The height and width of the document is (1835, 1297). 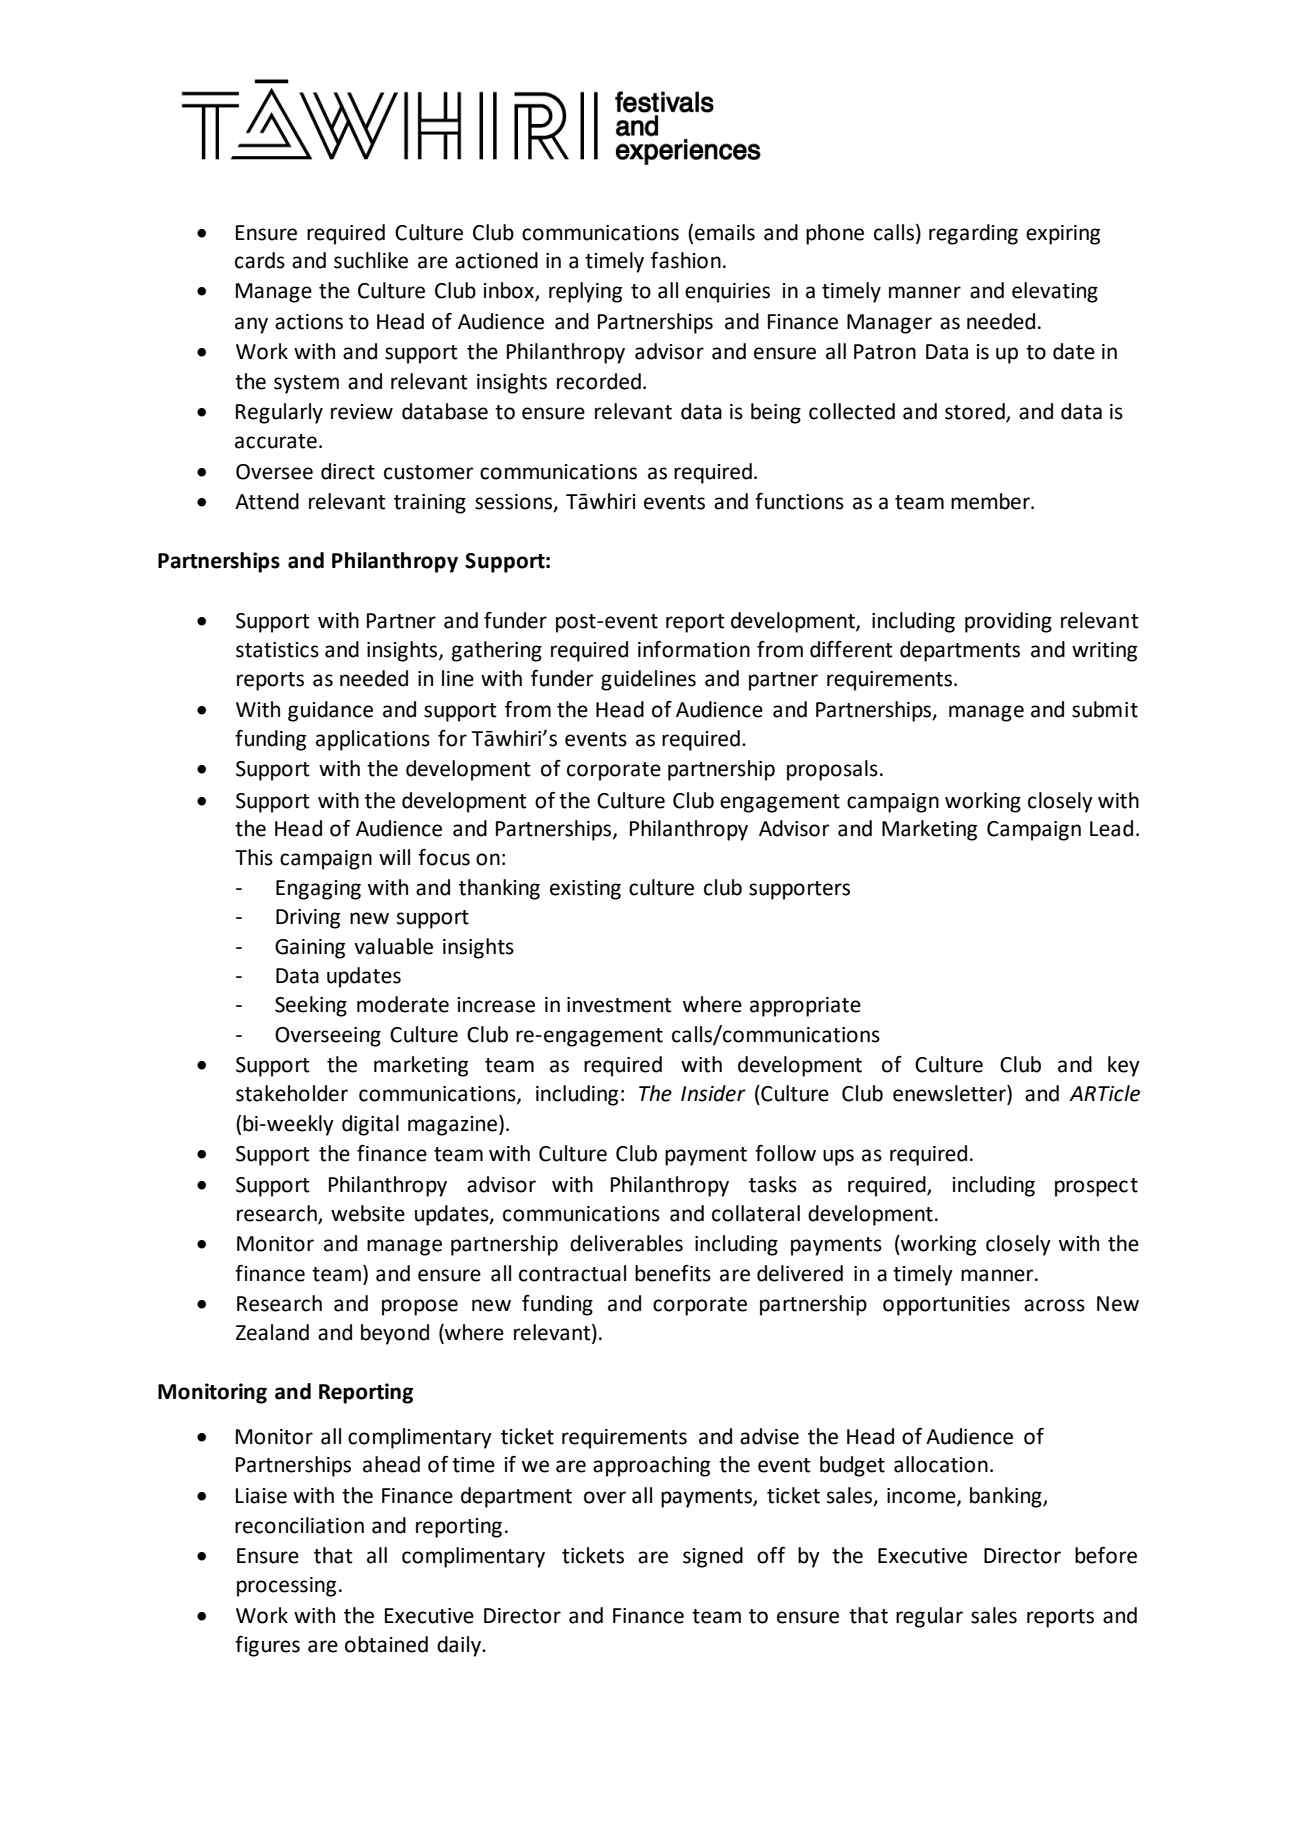 I want to click on suchlike, so click(x=371, y=260).
